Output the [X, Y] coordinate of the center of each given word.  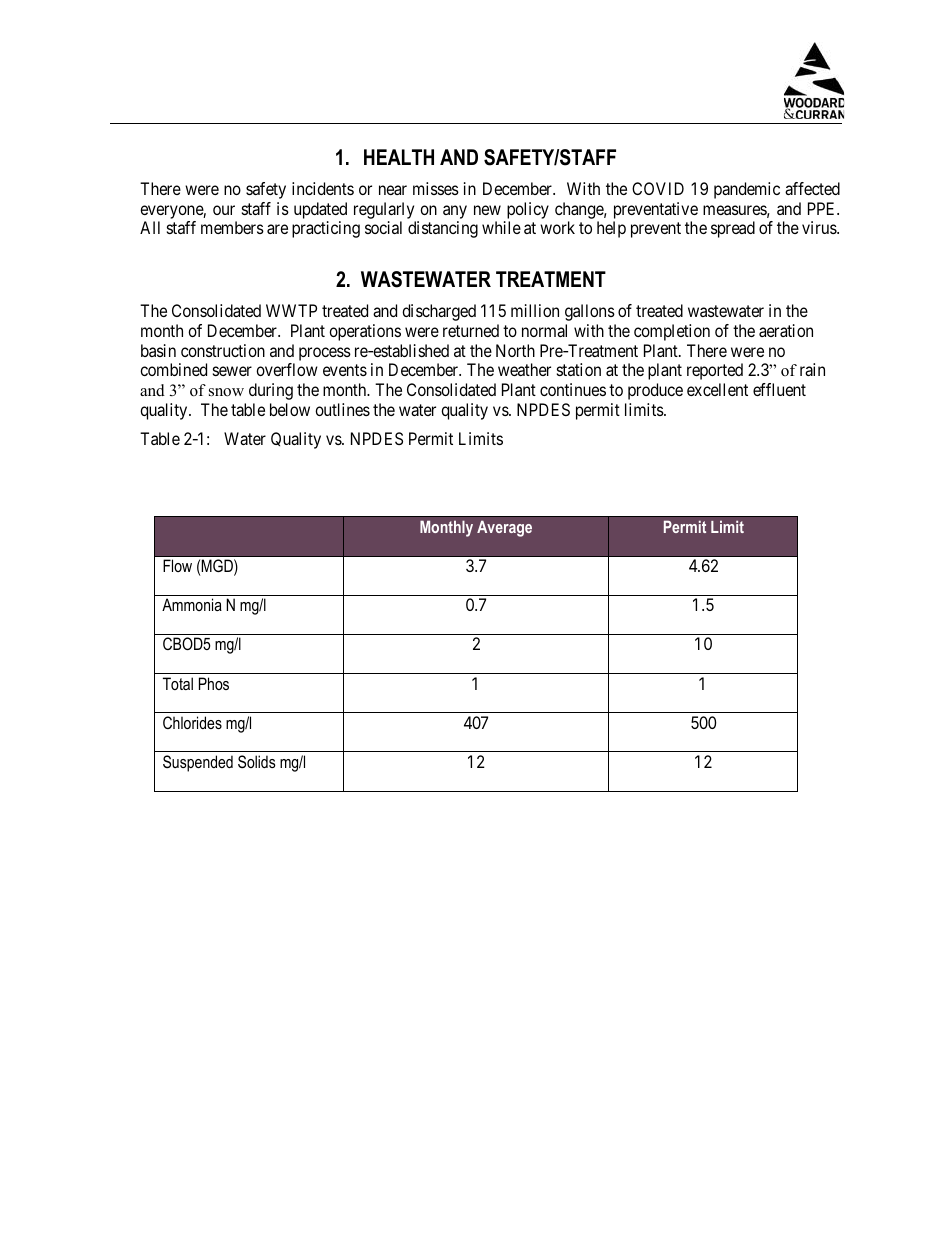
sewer [232, 371]
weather [524, 369]
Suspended [198, 763]
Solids [257, 761]
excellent [717, 389]
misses [436, 188]
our [224, 210]
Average [504, 528]
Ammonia [192, 604]
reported [715, 371]
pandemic [747, 190]
